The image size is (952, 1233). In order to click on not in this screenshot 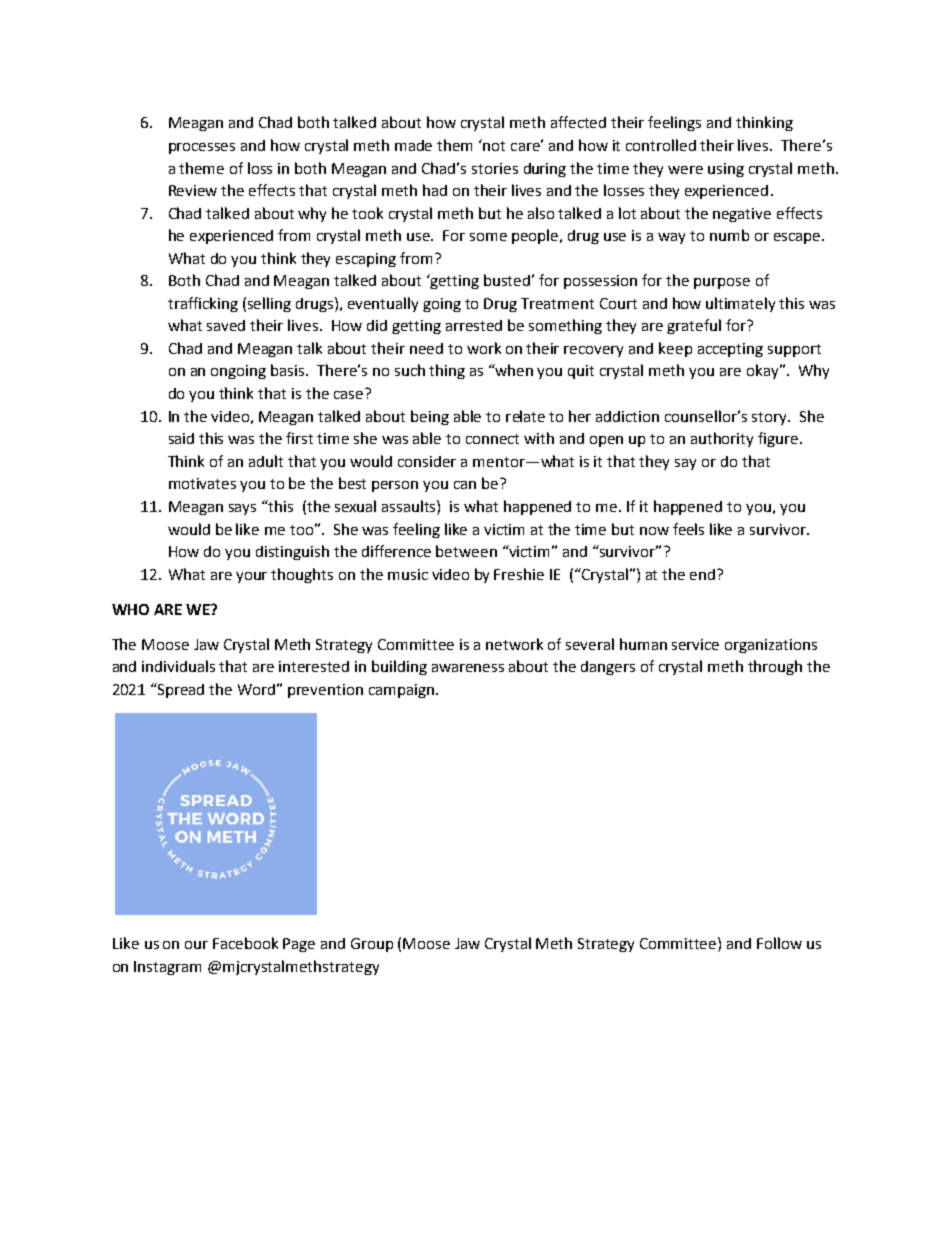, I will do `click(494, 146)`.
